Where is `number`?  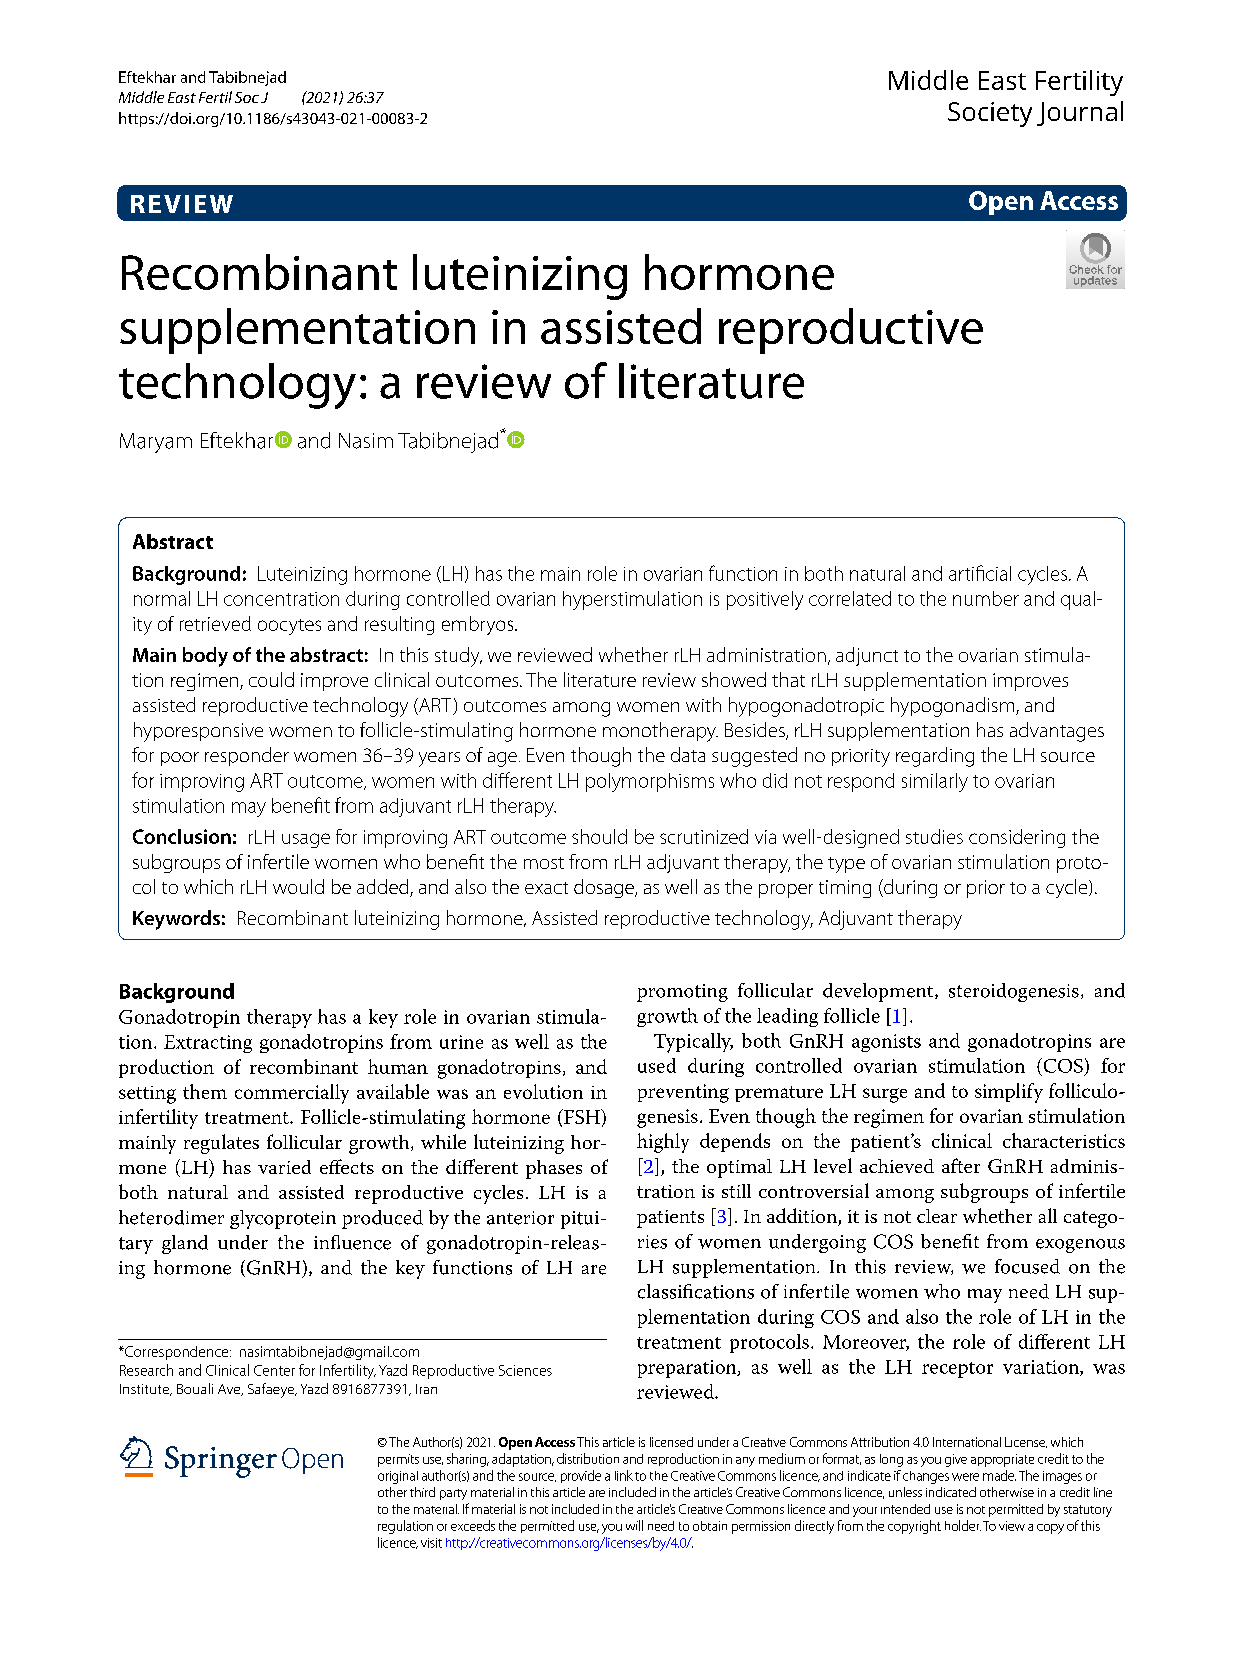
number is located at coordinates (986, 598).
